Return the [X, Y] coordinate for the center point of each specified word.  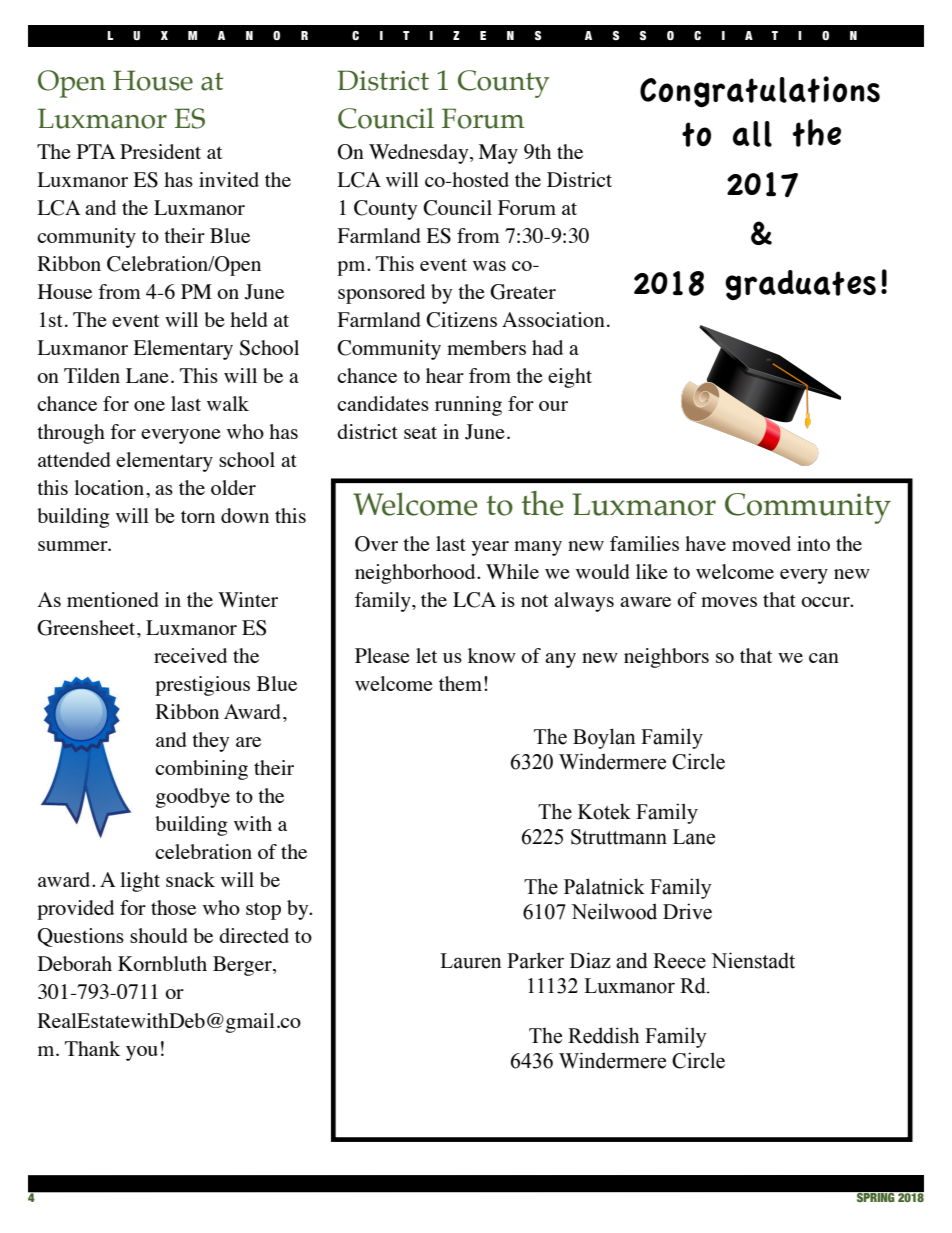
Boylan [604, 738]
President [160, 151]
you [142, 1053]
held [249, 319]
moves [729, 602]
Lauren [471, 961]
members [486, 347]
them [462, 683]
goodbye [193, 798]
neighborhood [416, 574]
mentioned [113, 599]
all [752, 134]
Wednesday [420, 154]
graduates [800, 285]
